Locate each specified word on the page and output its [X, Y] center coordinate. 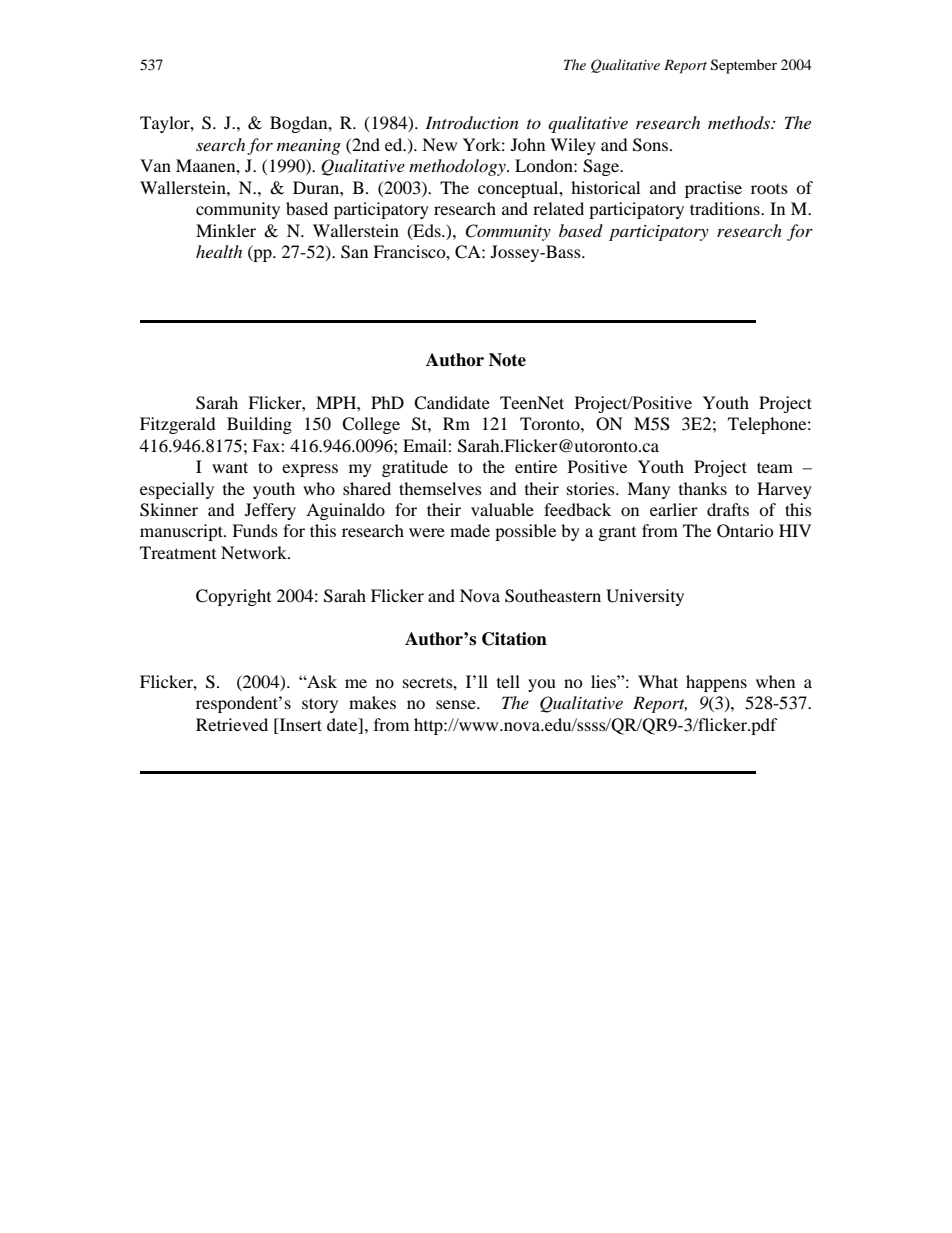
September [744, 66]
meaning [309, 147]
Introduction [472, 122]
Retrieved [232, 724]
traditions [726, 208]
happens [716, 683]
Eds [427, 231]
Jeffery [270, 511]
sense [457, 704]
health [219, 251]
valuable [502, 509]
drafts [728, 509]
